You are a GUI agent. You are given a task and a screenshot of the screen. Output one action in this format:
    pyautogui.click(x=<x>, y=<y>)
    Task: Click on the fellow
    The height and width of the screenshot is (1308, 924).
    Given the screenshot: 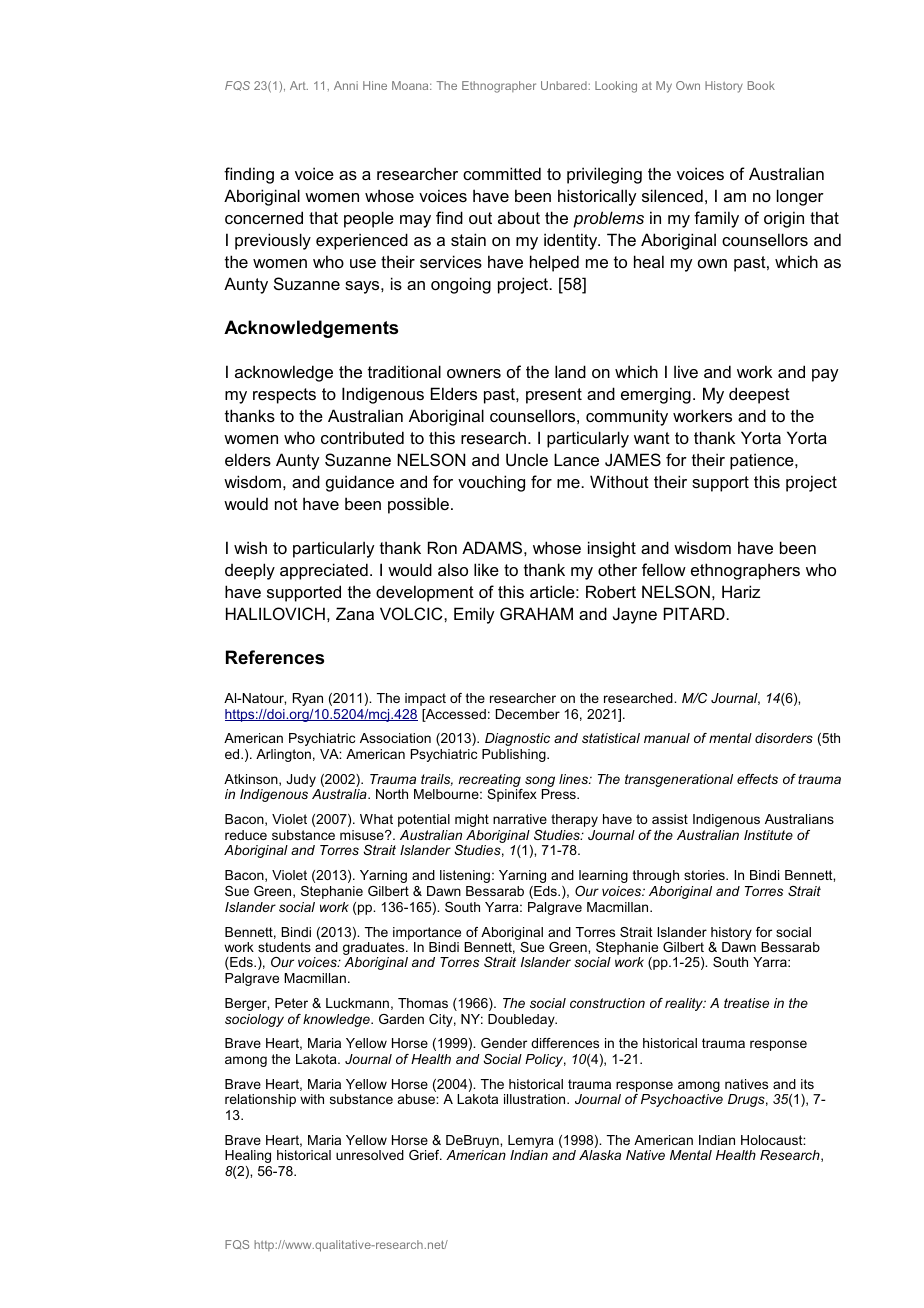 What is the action you would take?
    pyautogui.click(x=664, y=569)
